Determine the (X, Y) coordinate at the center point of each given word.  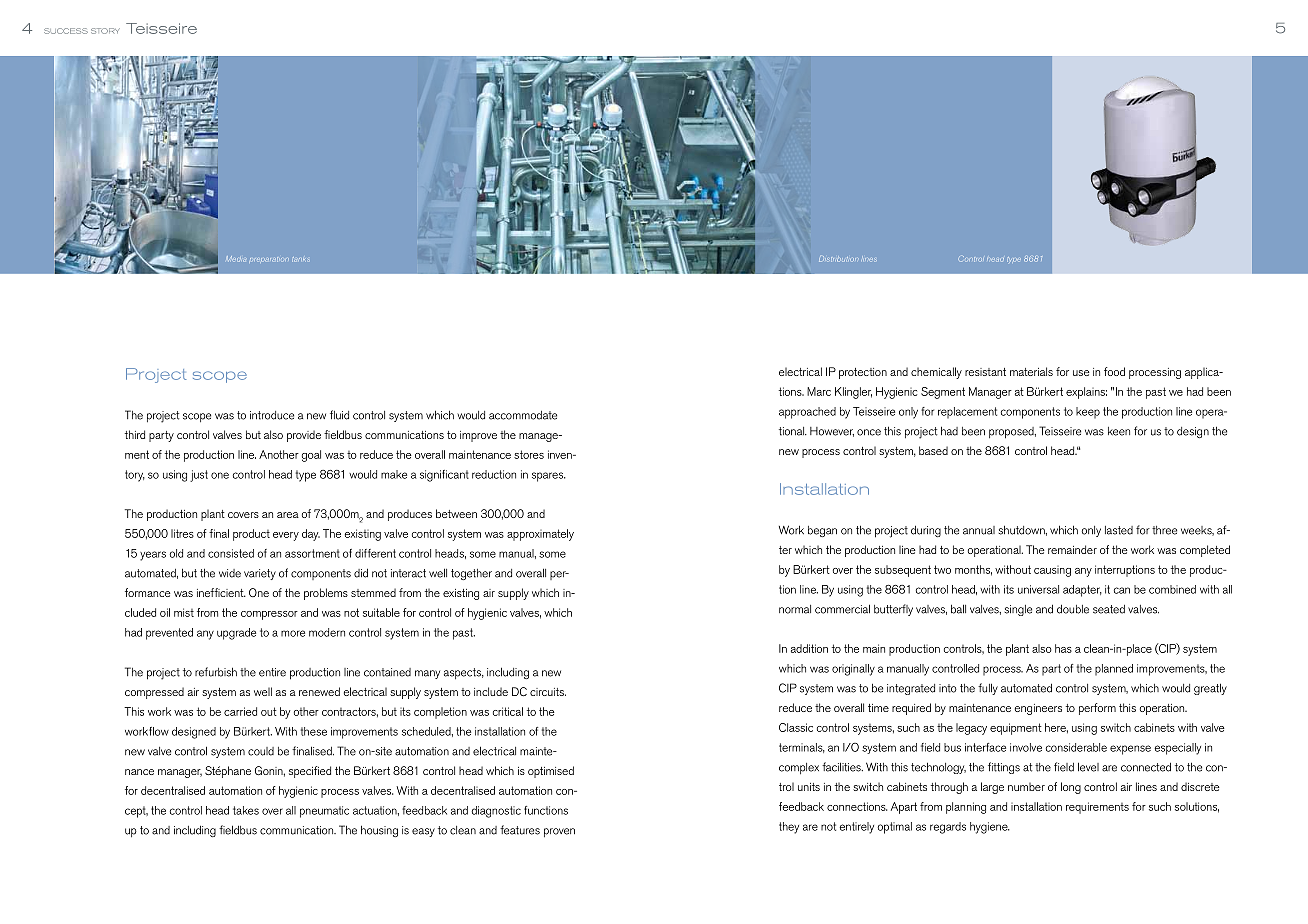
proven (559, 832)
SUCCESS (66, 31)
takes (246, 810)
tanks (300, 259)
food (1114, 371)
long (1071, 788)
